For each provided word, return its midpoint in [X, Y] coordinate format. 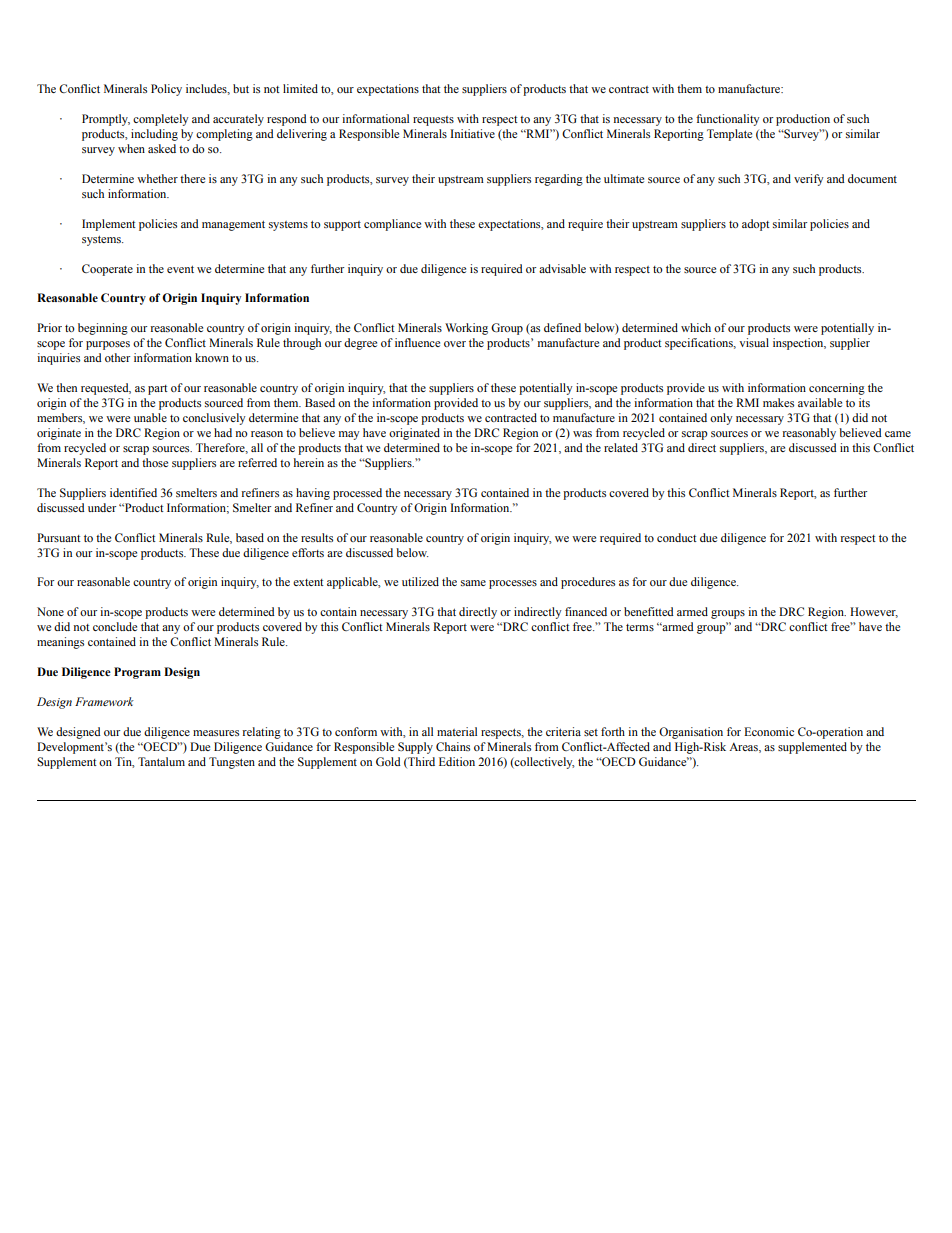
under [102, 507]
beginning [103, 329]
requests [433, 121]
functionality [728, 120]
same [473, 583]
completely [161, 120]
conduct [677, 537]
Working [466, 329]
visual [754, 342]
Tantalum [161, 761]
